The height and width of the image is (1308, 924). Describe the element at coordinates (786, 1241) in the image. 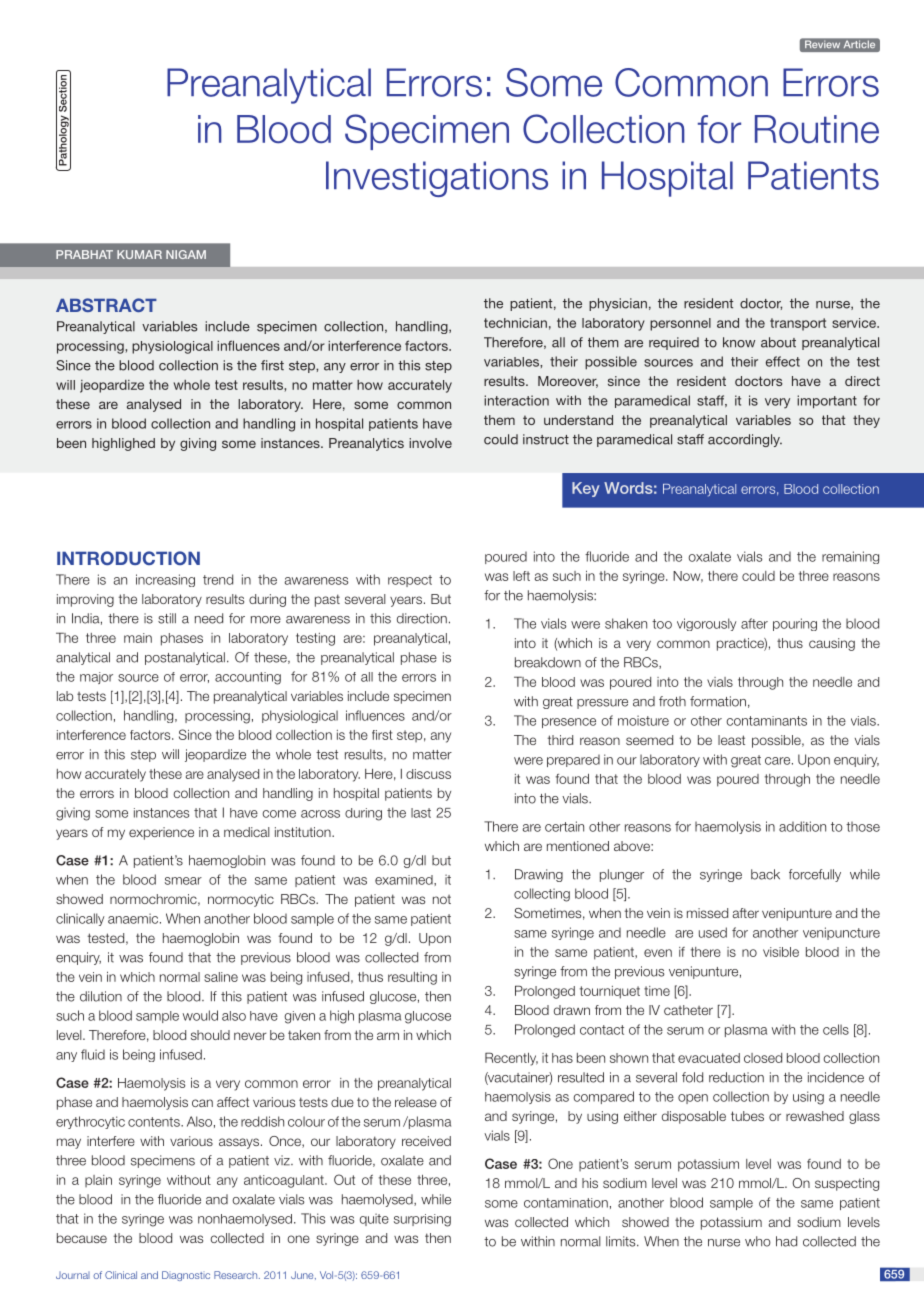

I see `had` at that location.
